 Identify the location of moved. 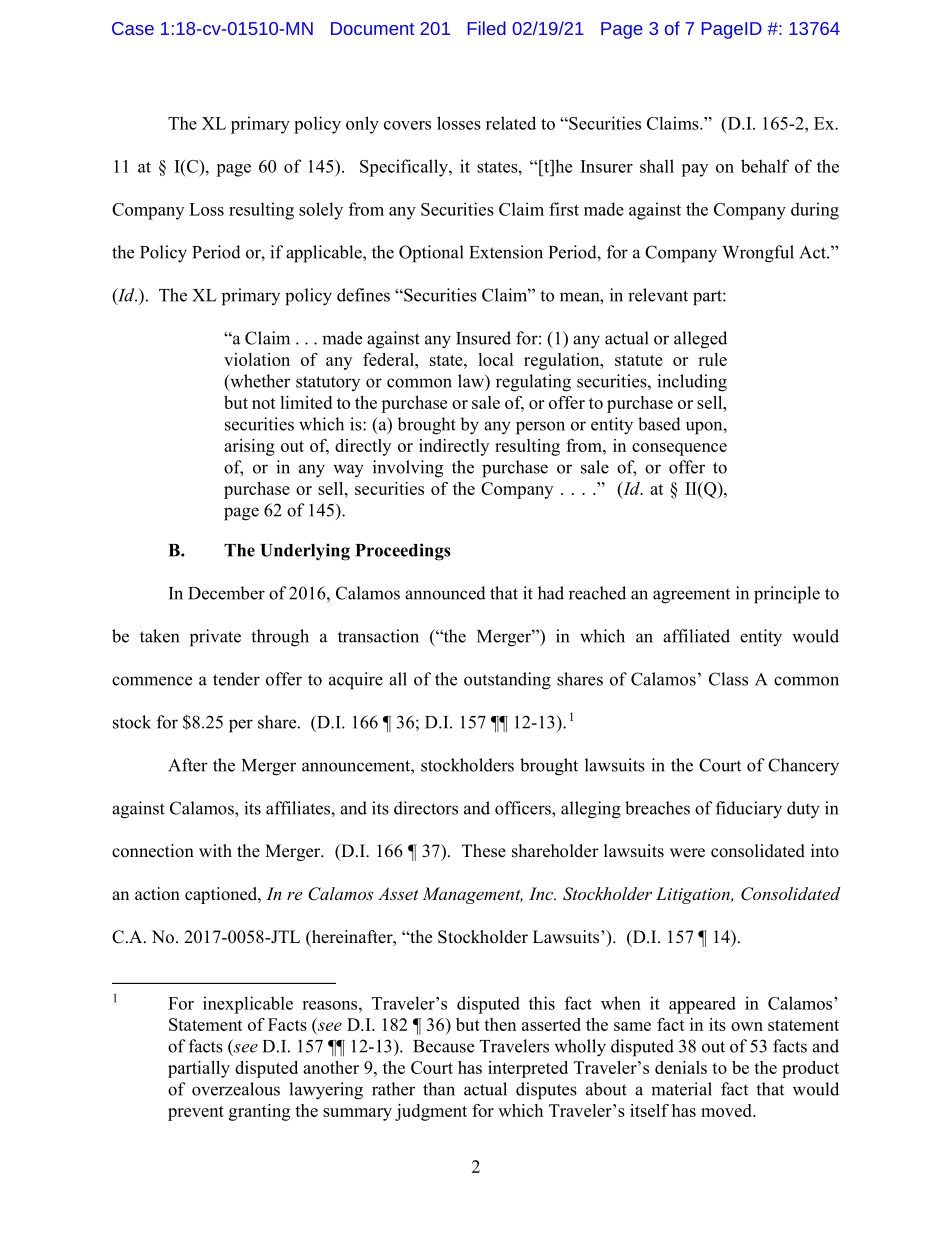
(727, 1110).
